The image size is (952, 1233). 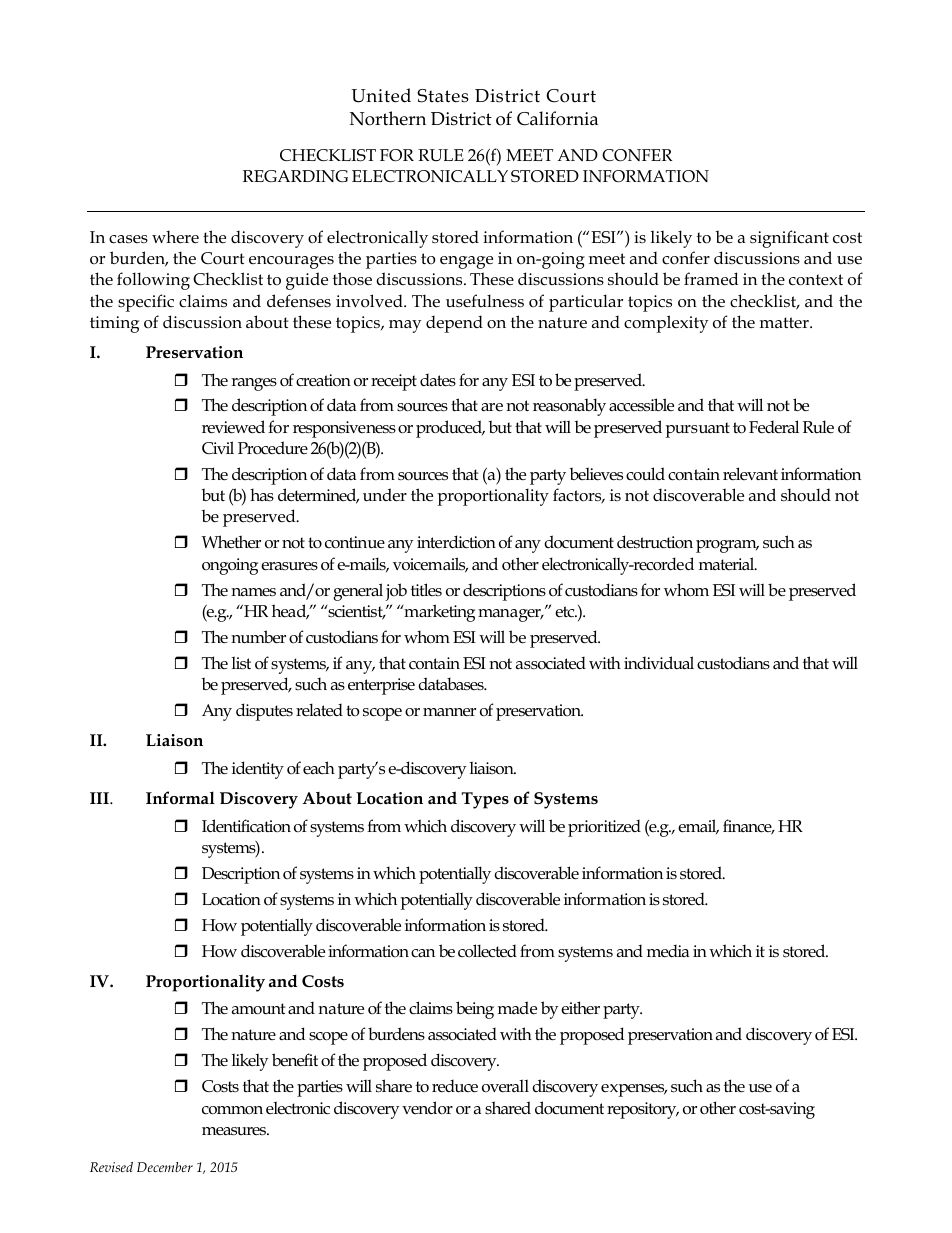 I want to click on individual, so click(x=659, y=662).
